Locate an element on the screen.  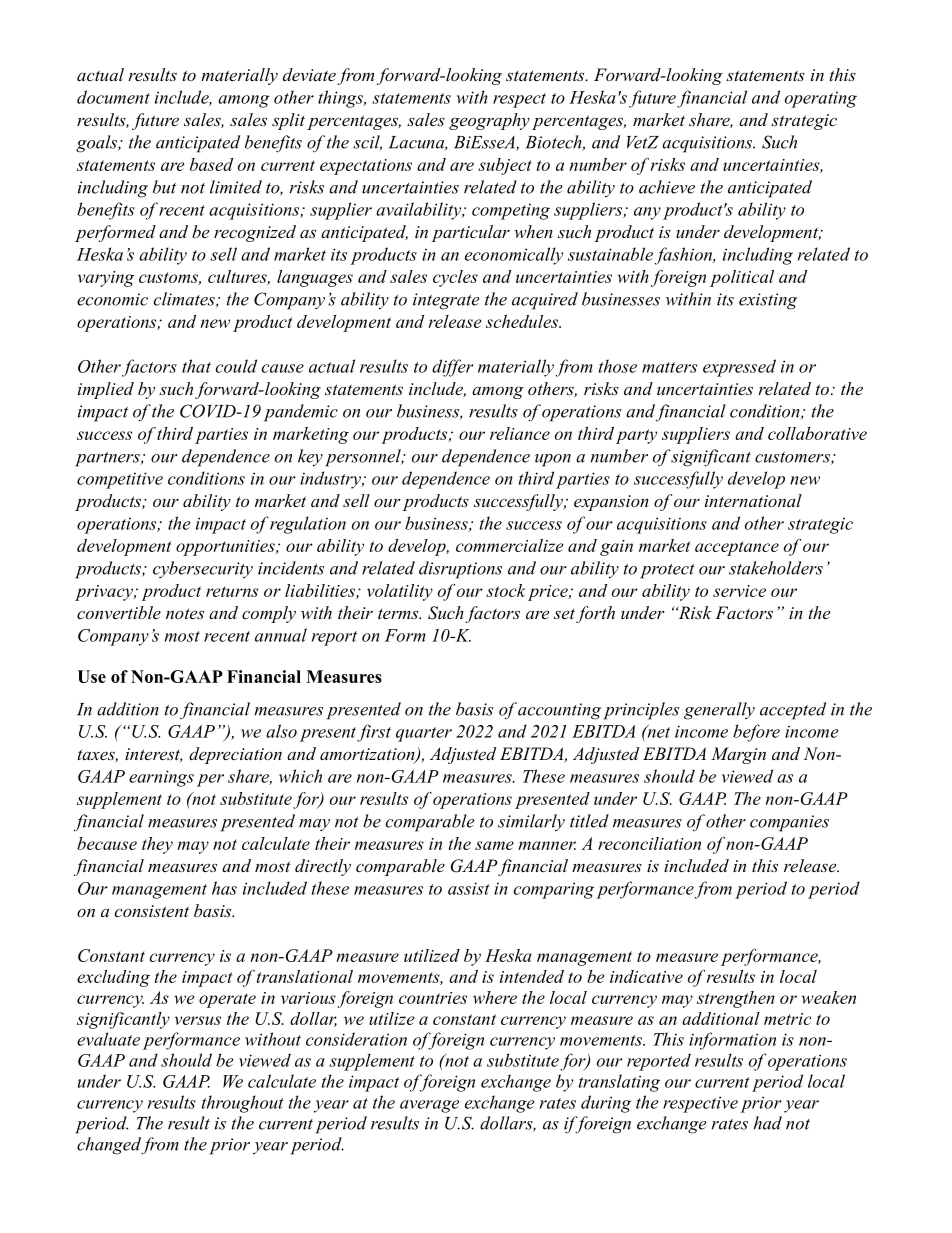
service is located at coordinates (739, 591).
